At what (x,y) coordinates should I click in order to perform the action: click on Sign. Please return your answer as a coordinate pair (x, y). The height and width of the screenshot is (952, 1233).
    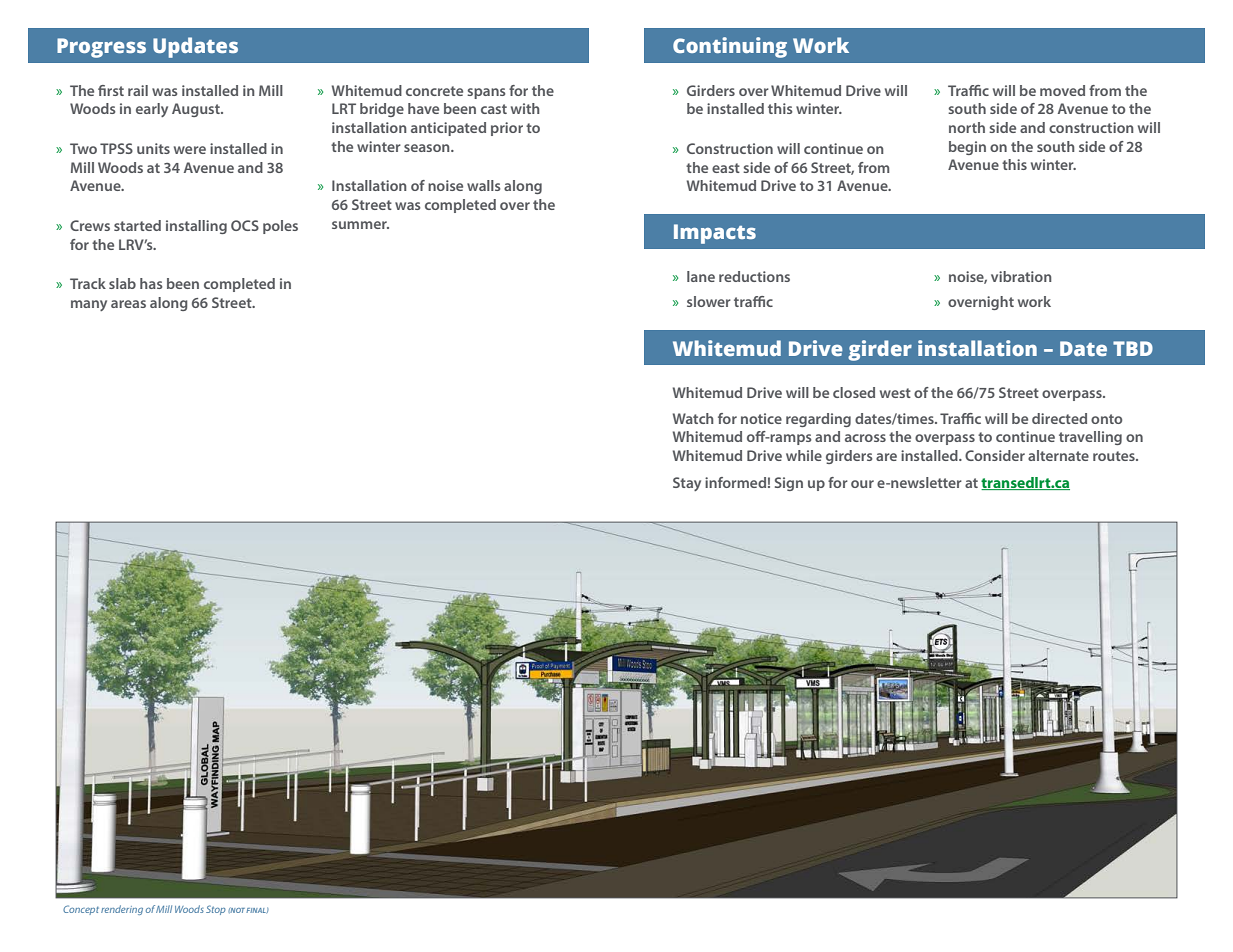
    Looking at the image, I should click on (789, 484).
